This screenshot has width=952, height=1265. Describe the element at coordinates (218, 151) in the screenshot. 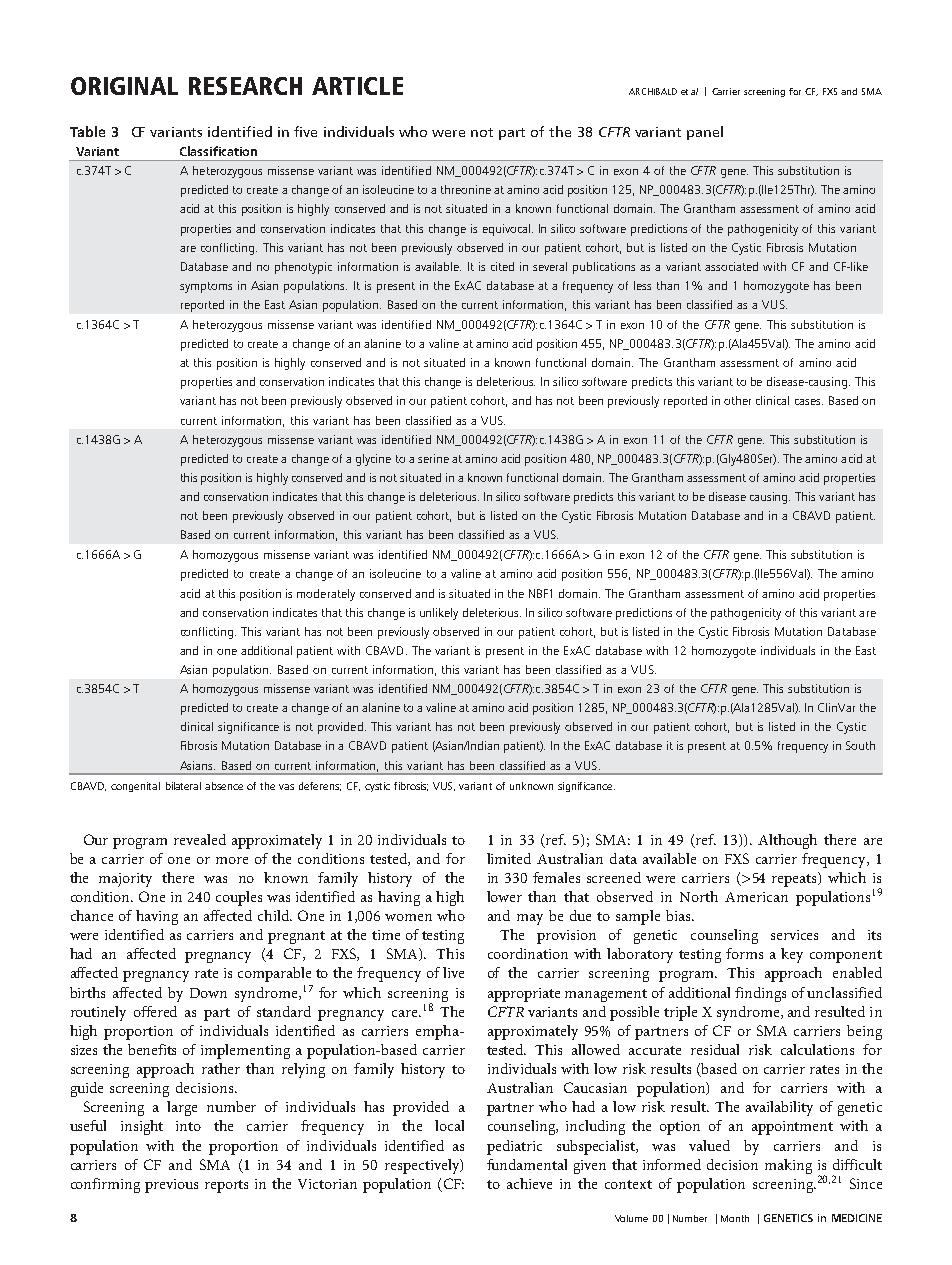

I see `Classification` at that location.
